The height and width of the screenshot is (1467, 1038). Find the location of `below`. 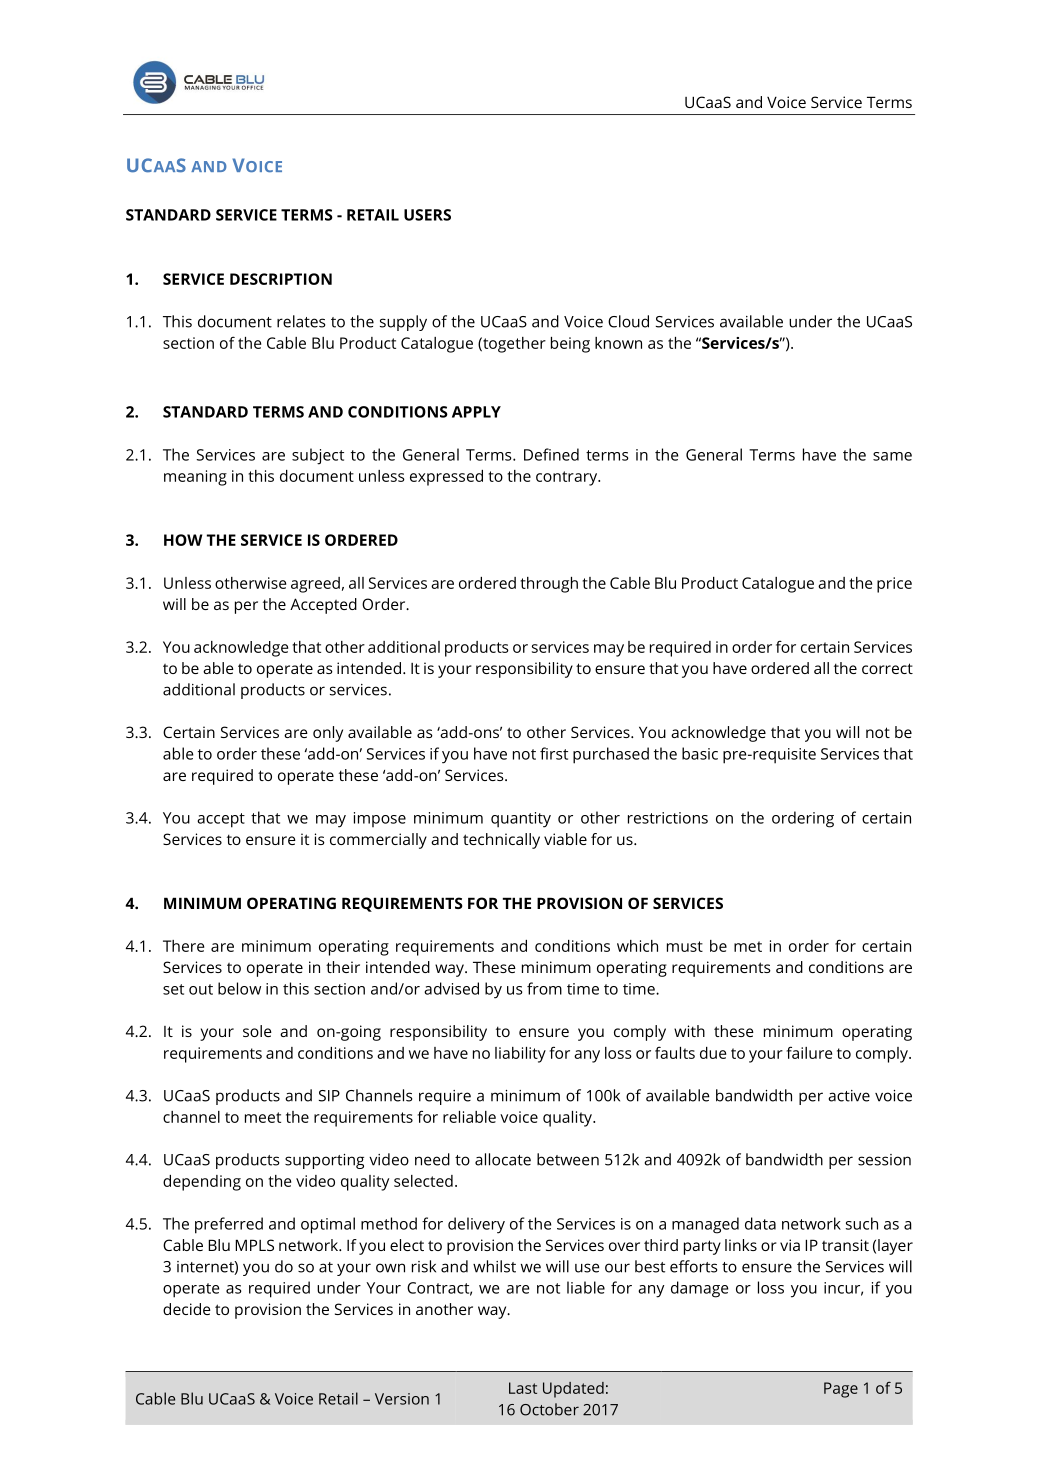

below is located at coordinates (239, 988).
